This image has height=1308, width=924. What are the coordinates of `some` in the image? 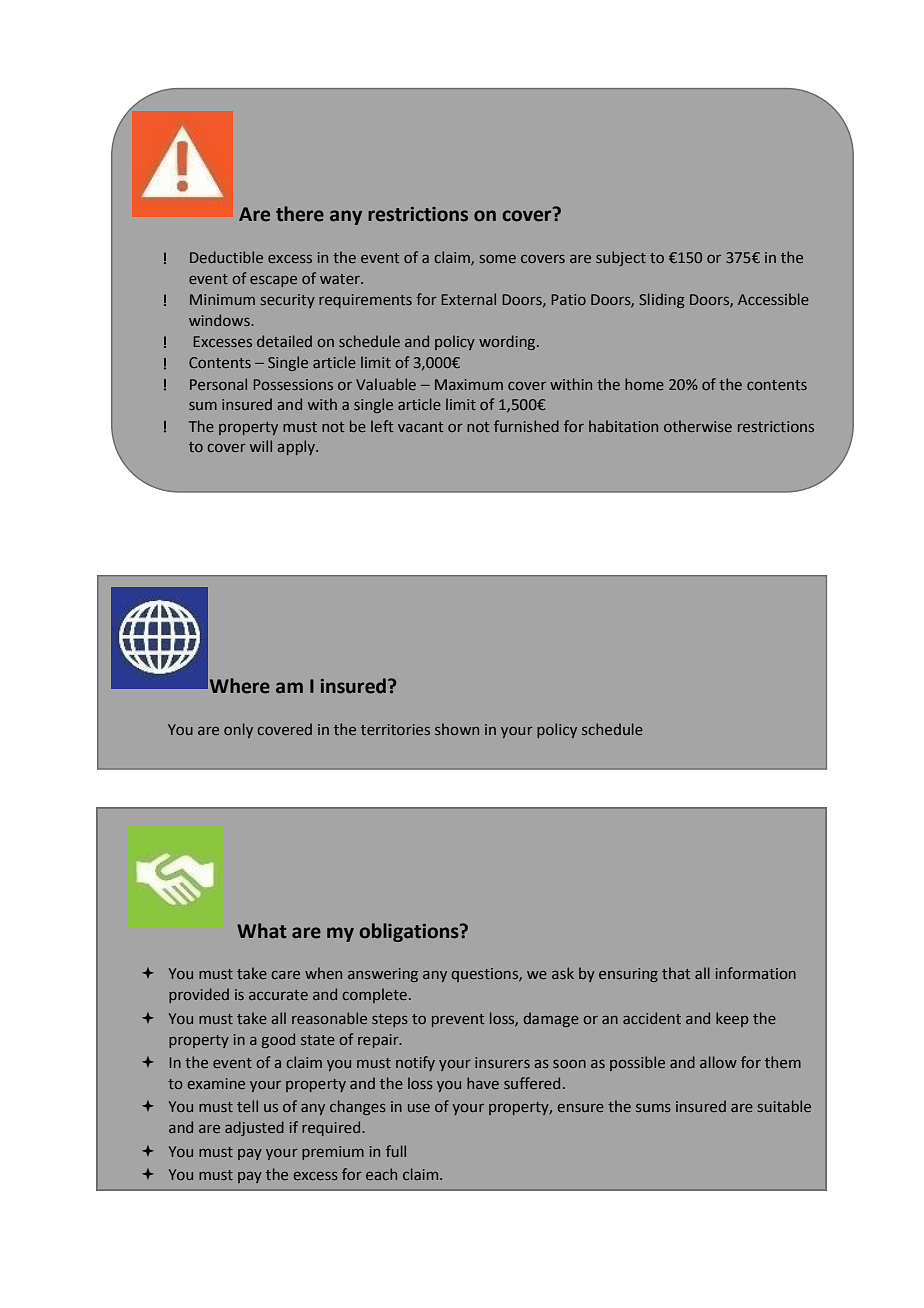 It's located at (498, 259).
